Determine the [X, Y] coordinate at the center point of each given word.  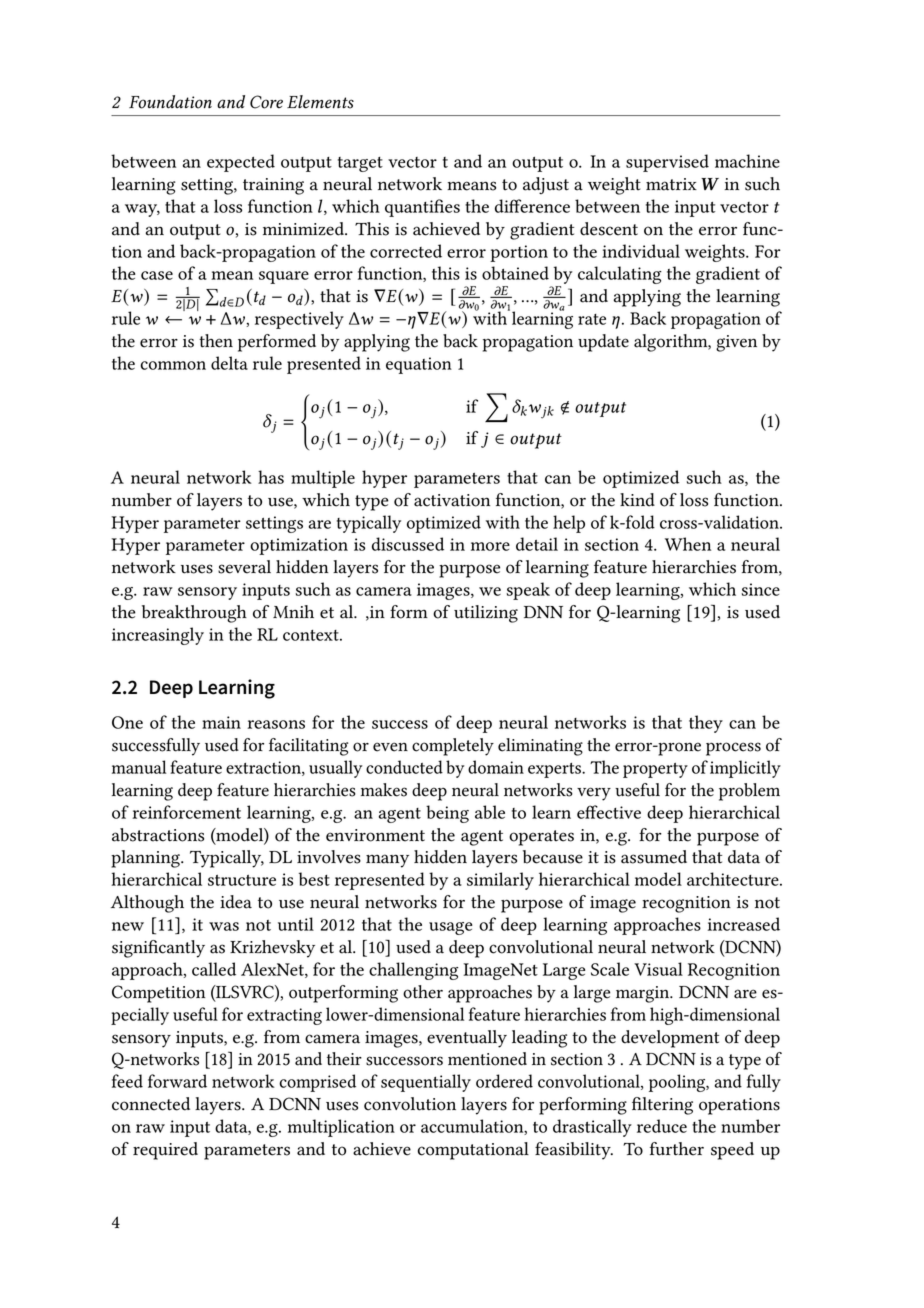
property [655, 770]
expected [241, 163]
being [447, 814]
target [360, 164]
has [271, 477]
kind [637, 500]
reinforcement [186, 812]
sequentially [426, 1083]
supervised [667, 163]
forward [177, 1081]
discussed [408, 544]
